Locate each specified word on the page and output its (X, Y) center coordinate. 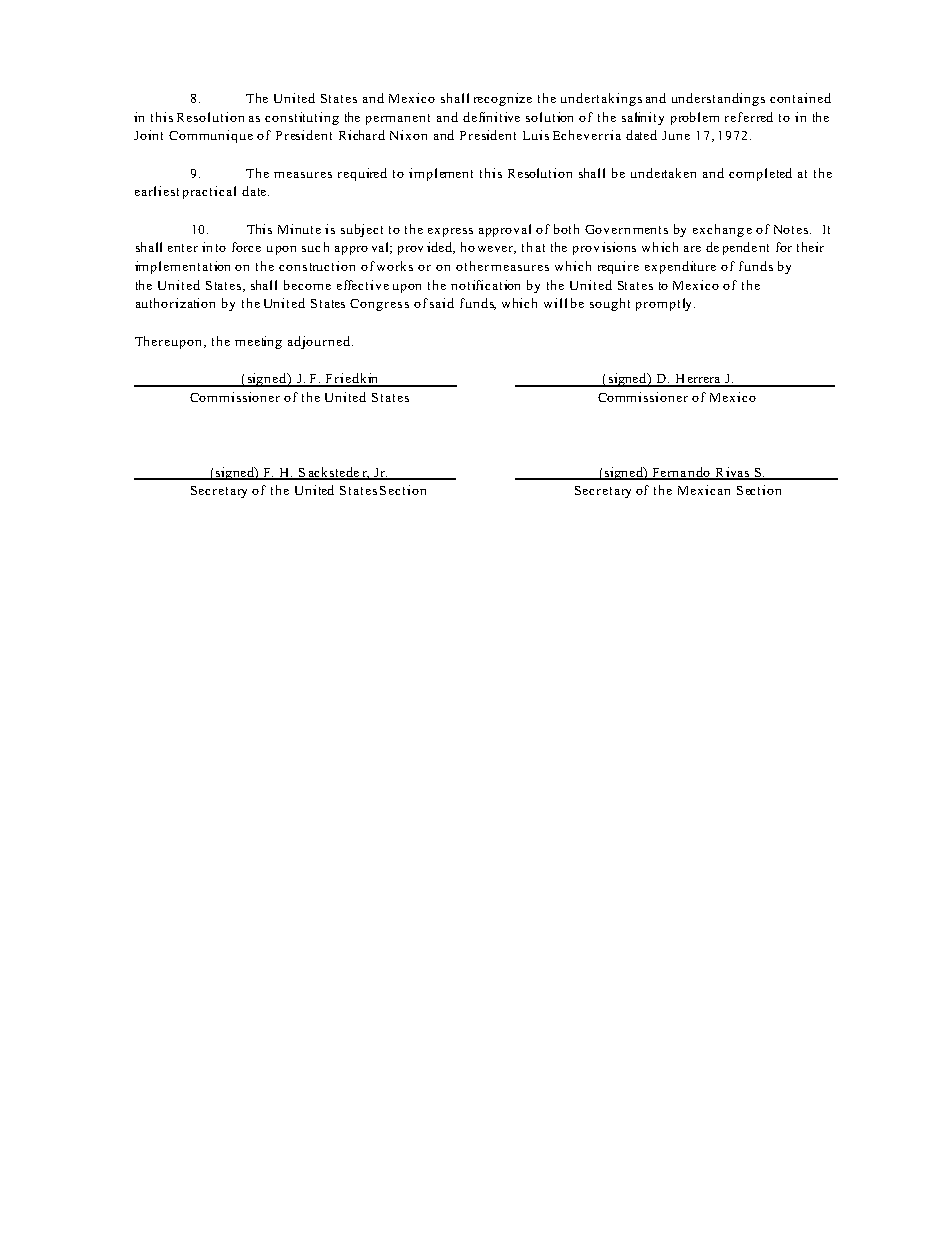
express (450, 232)
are (692, 249)
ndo (699, 473)
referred (749, 117)
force (246, 247)
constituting (302, 118)
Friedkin (352, 379)
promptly (663, 304)
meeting (258, 342)
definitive (491, 117)
